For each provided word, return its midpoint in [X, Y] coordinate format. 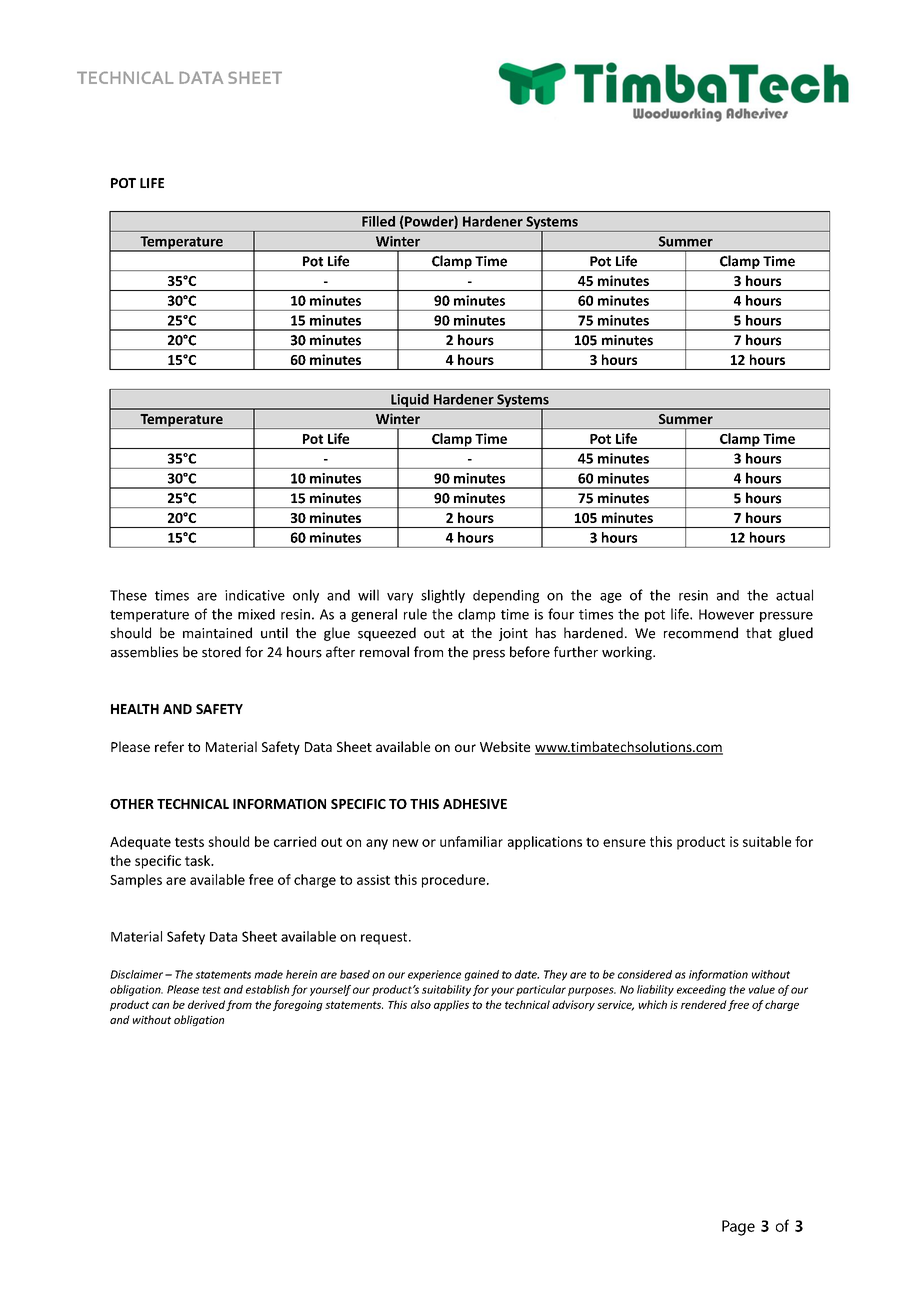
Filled [378, 221]
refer [169, 746]
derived [206, 1004]
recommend [701, 633]
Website [505, 746]
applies [451, 1005]
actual [794, 595]
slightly [443, 596]
